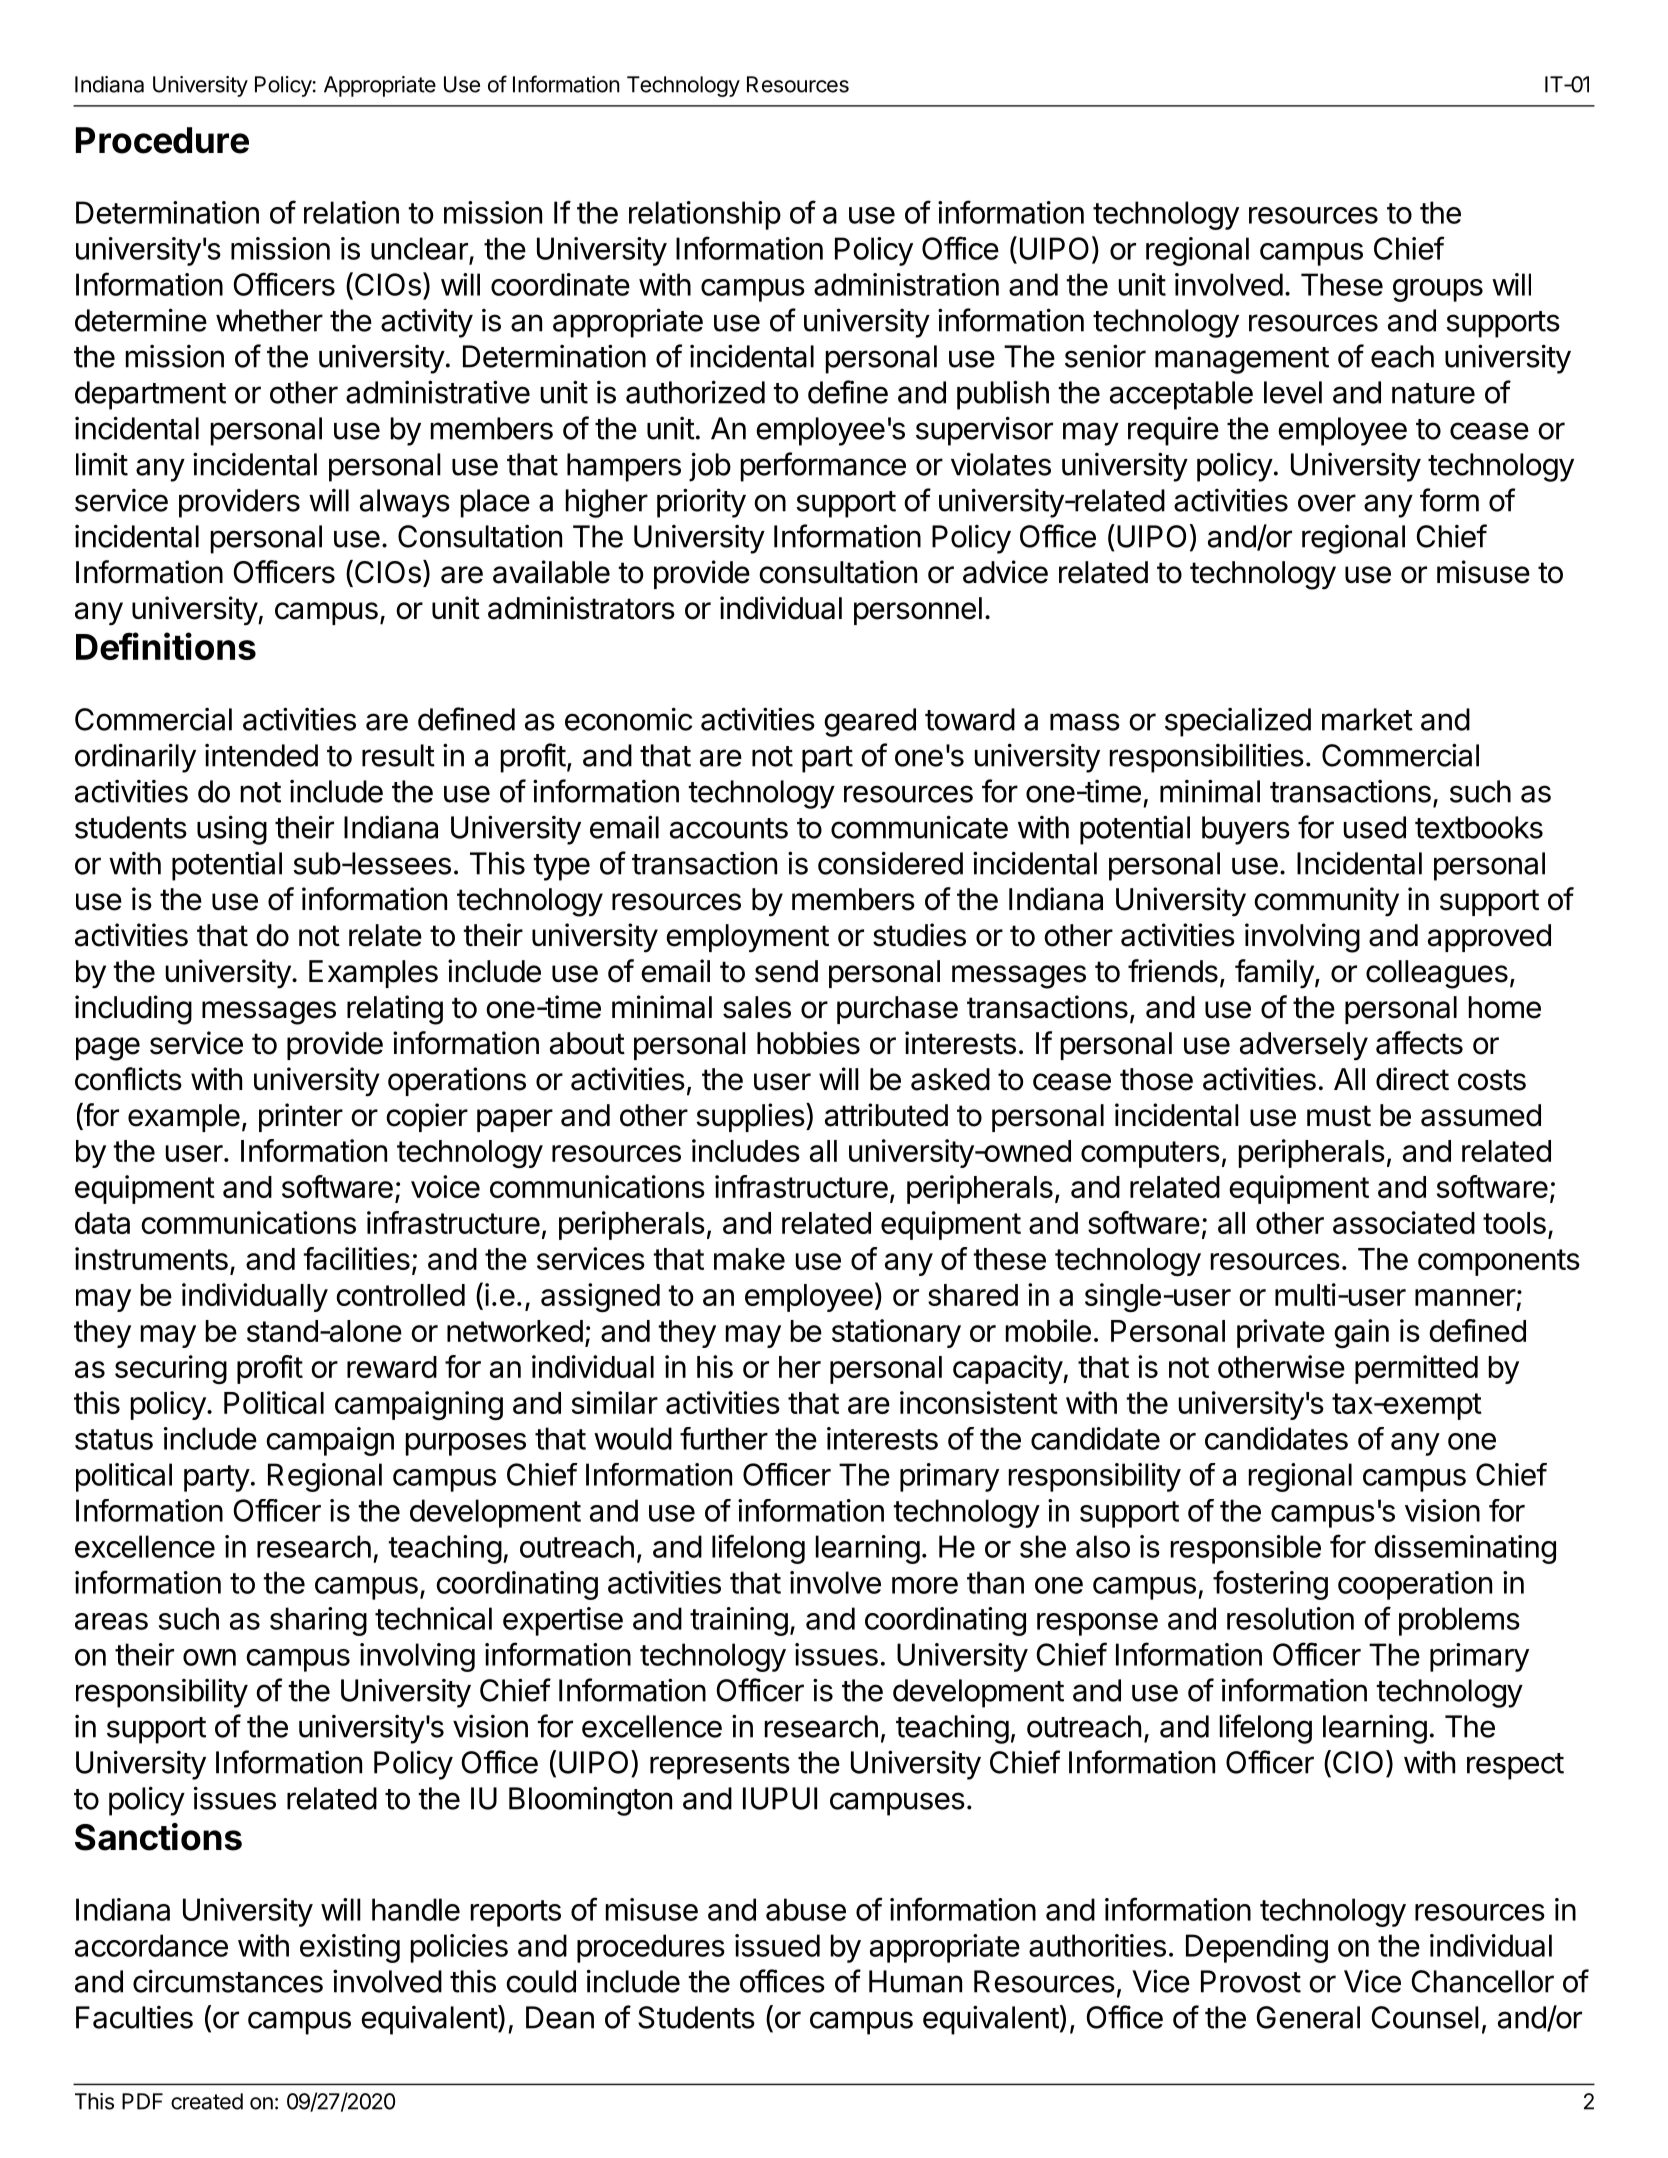 This image has width=1668, height=2158. Describe the element at coordinates (915, 1981) in the image. I see `Human` at that location.
